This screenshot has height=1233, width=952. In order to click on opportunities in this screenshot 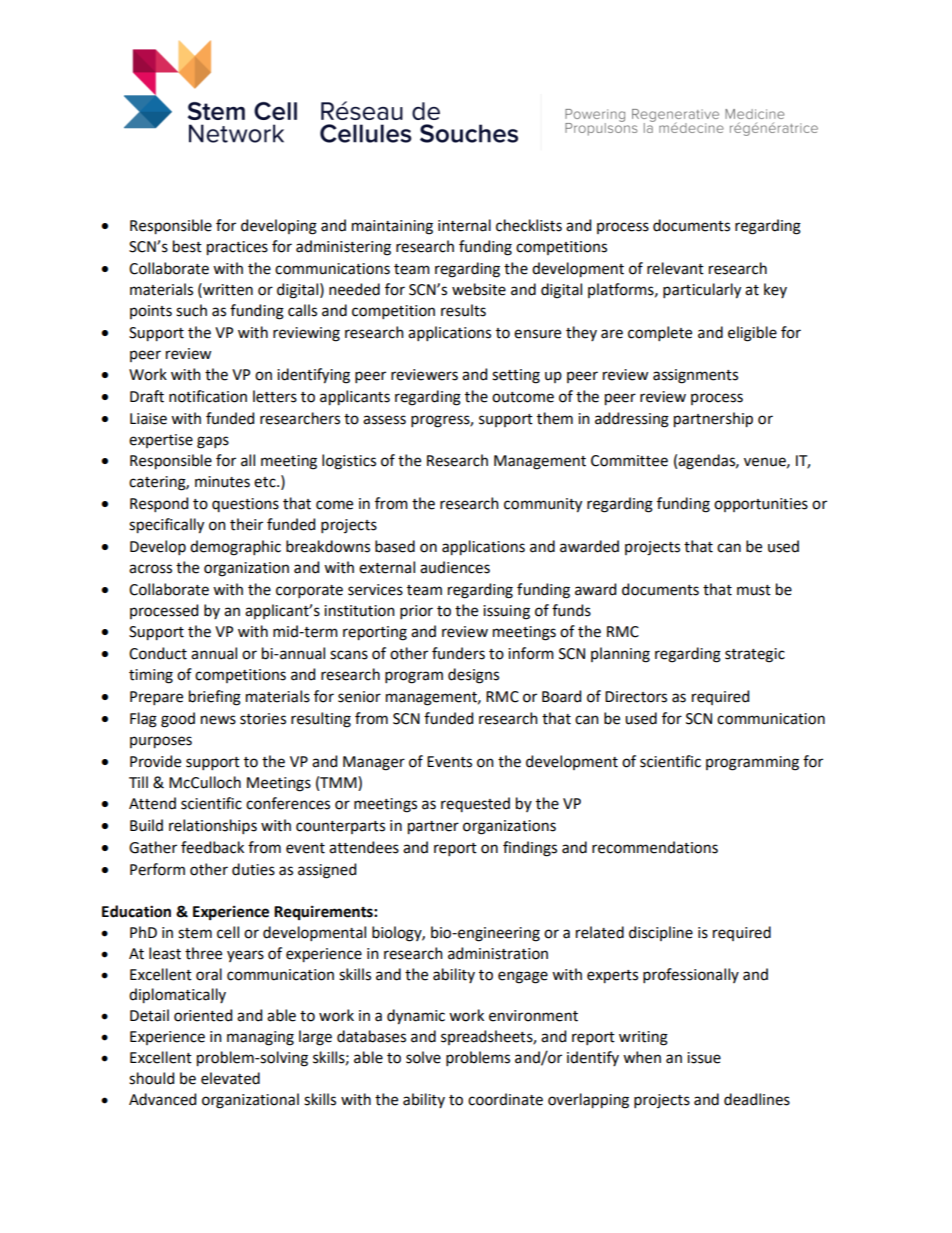, I will do `click(761, 505)`.
